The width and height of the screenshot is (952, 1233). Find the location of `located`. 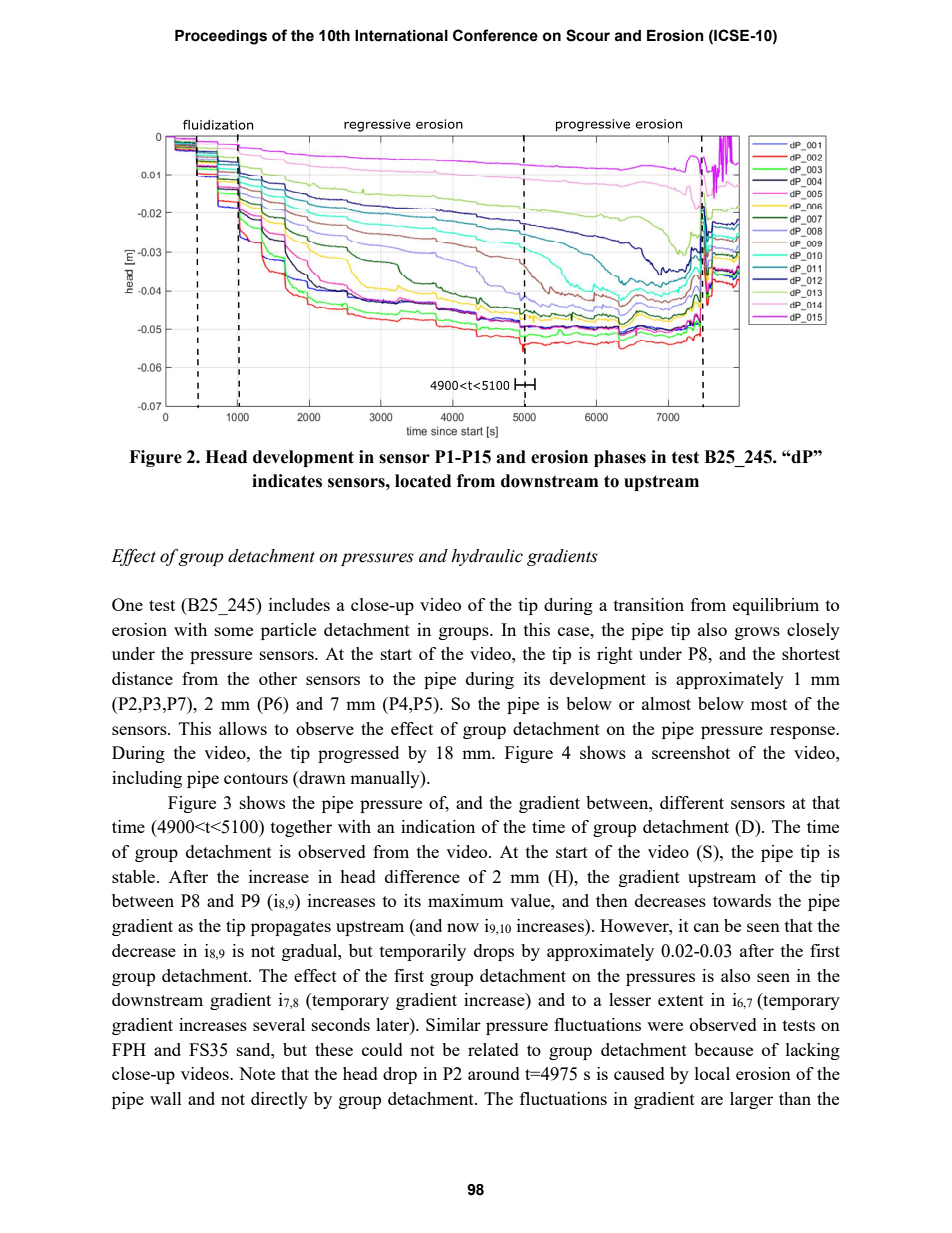

located is located at coordinates (423, 481).
